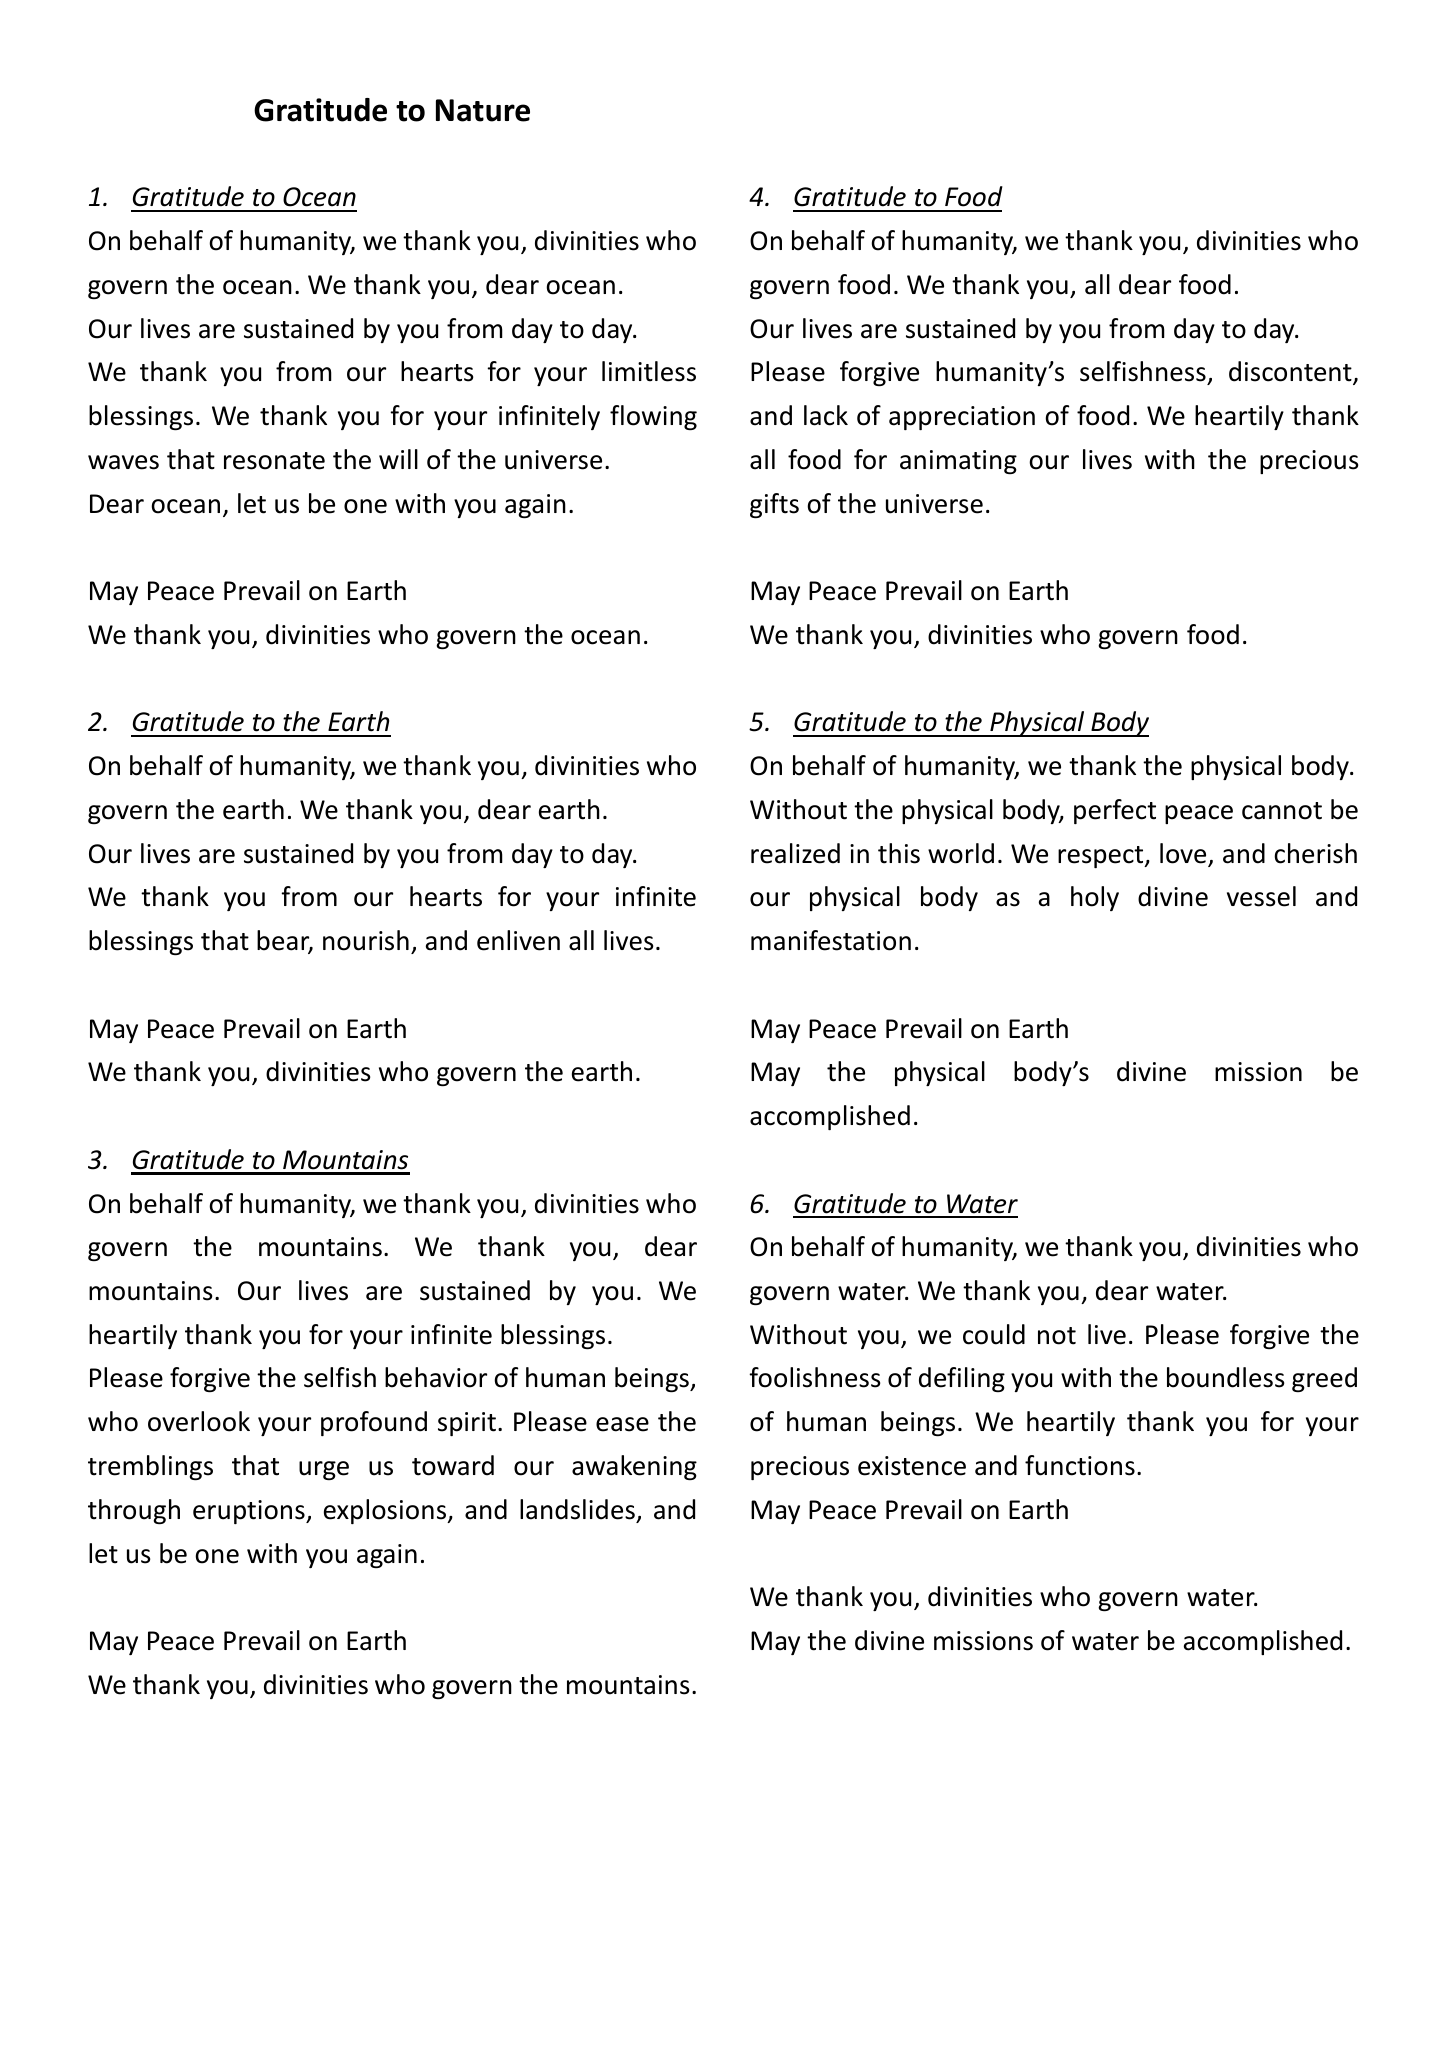  I want to click on Nature, so click(483, 110).
